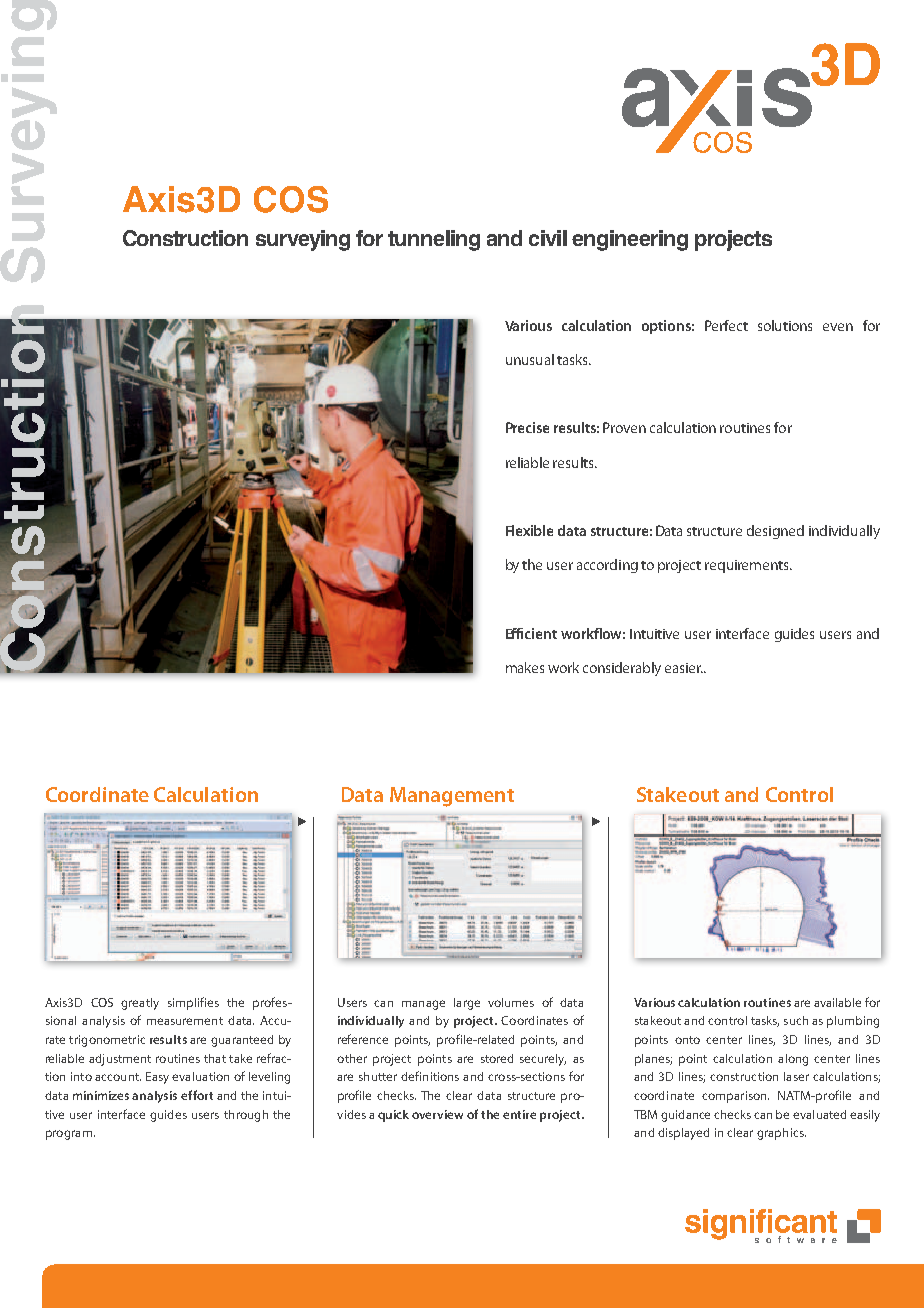 This document has width=924, height=1308. What do you see at coordinates (434, 240) in the document?
I see `tunneling` at bounding box center [434, 240].
